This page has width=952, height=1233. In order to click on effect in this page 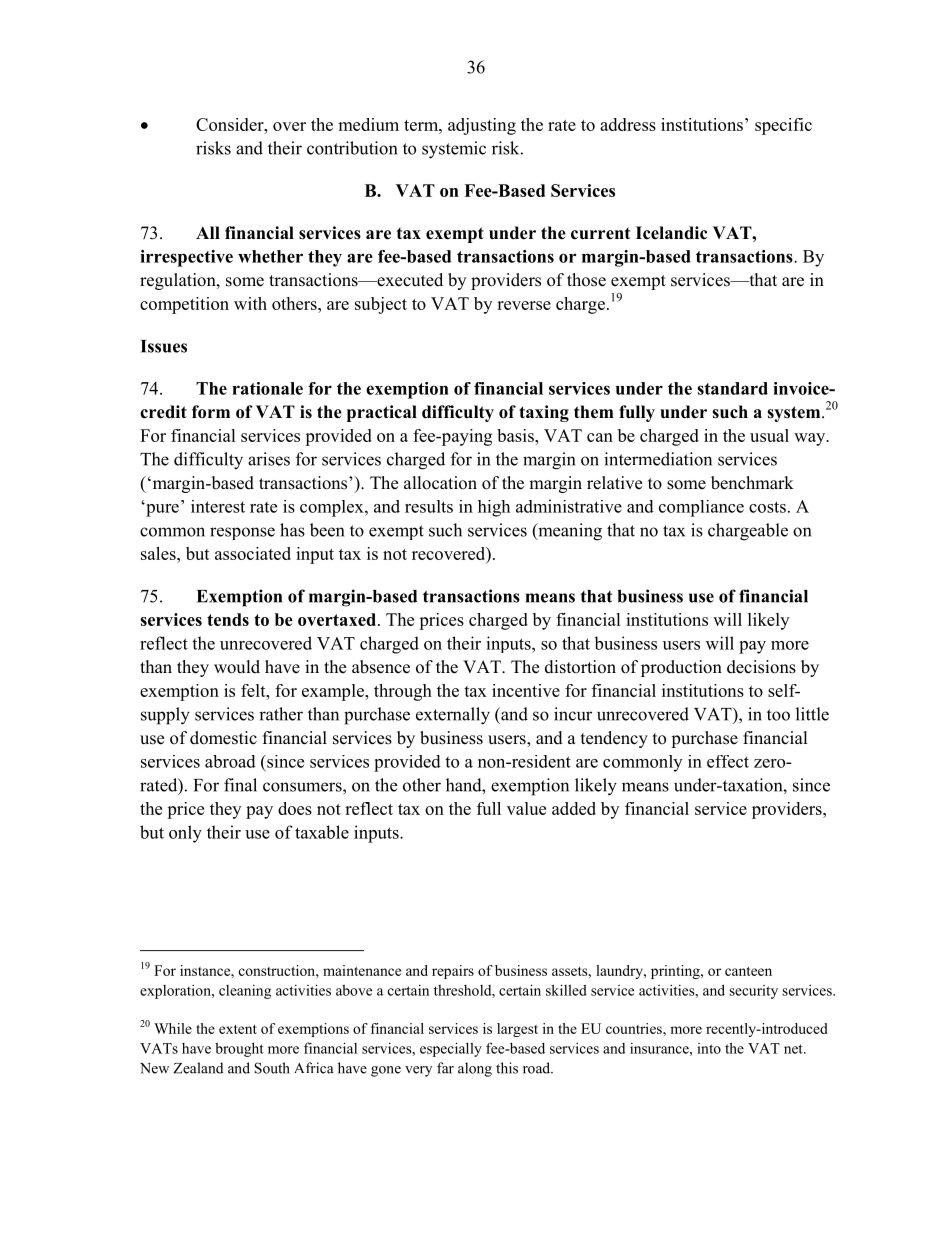, I will do `click(728, 761)`.
